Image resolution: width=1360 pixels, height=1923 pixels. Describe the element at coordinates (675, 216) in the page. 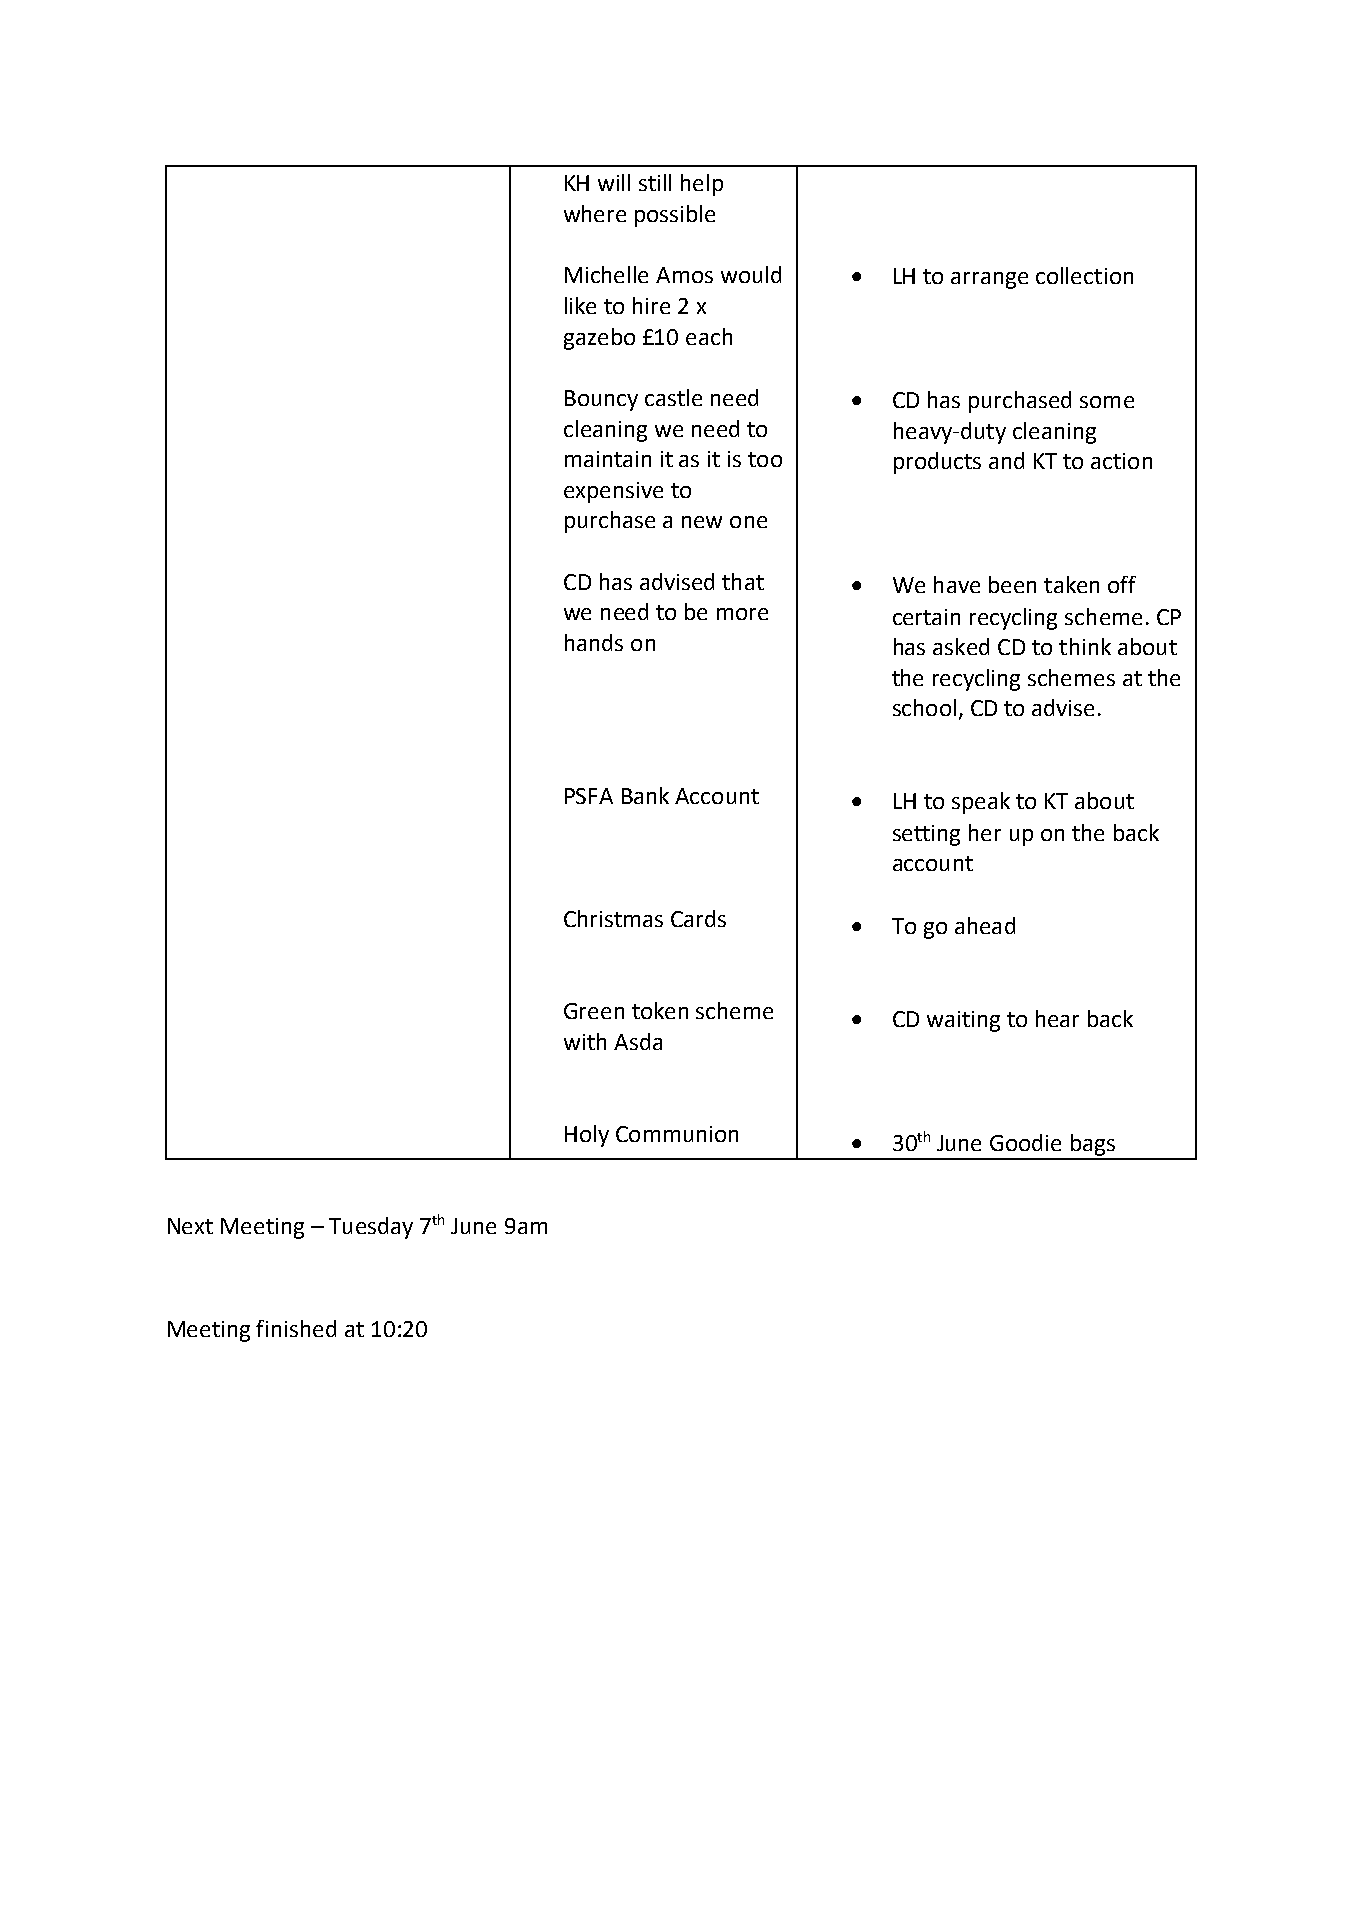

I see `possible` at that location.
